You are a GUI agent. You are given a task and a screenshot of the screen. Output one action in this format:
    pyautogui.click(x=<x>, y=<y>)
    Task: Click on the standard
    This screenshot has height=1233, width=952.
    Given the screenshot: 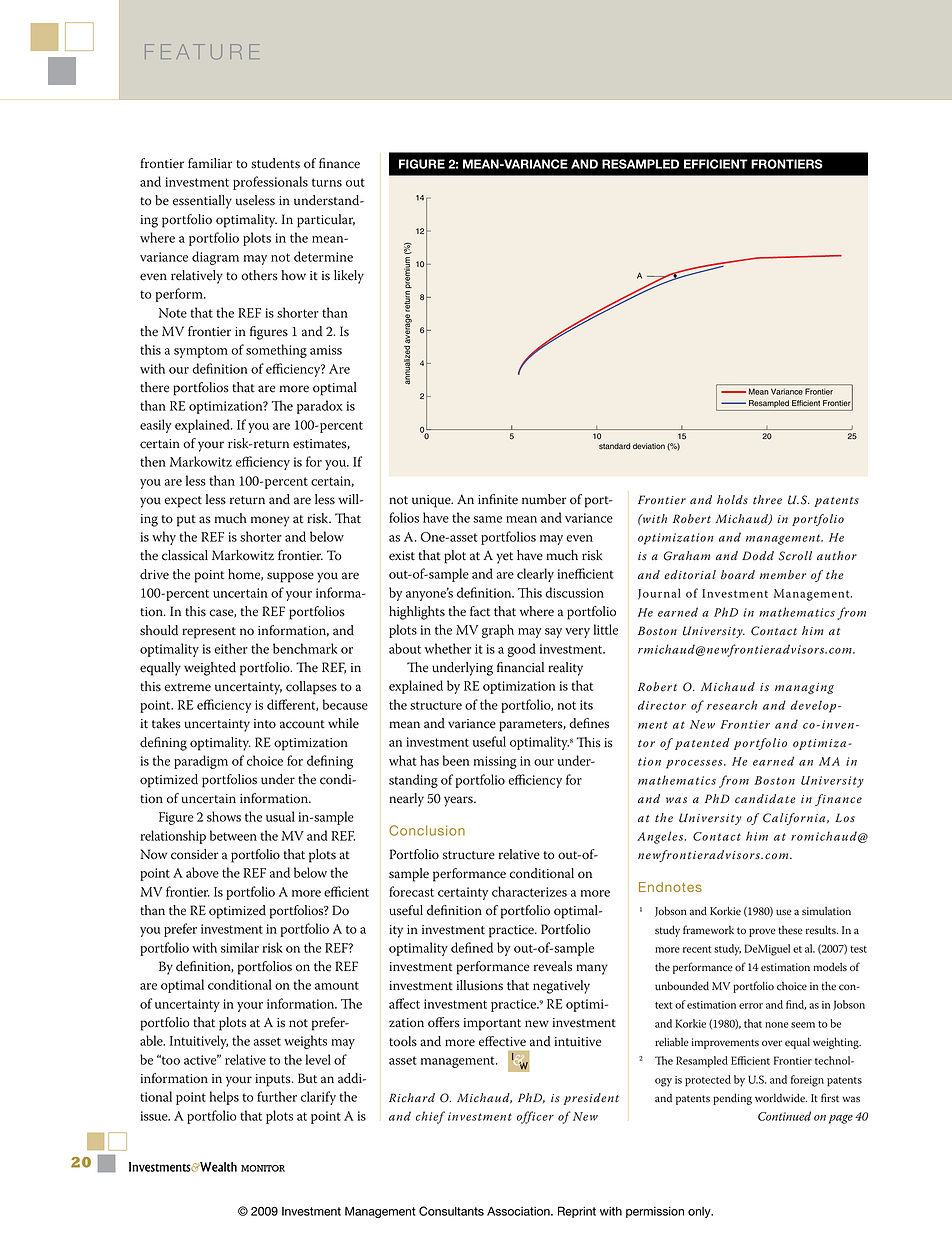 What is the action you would take?
    pyautogui.click(x=614, y=446)
